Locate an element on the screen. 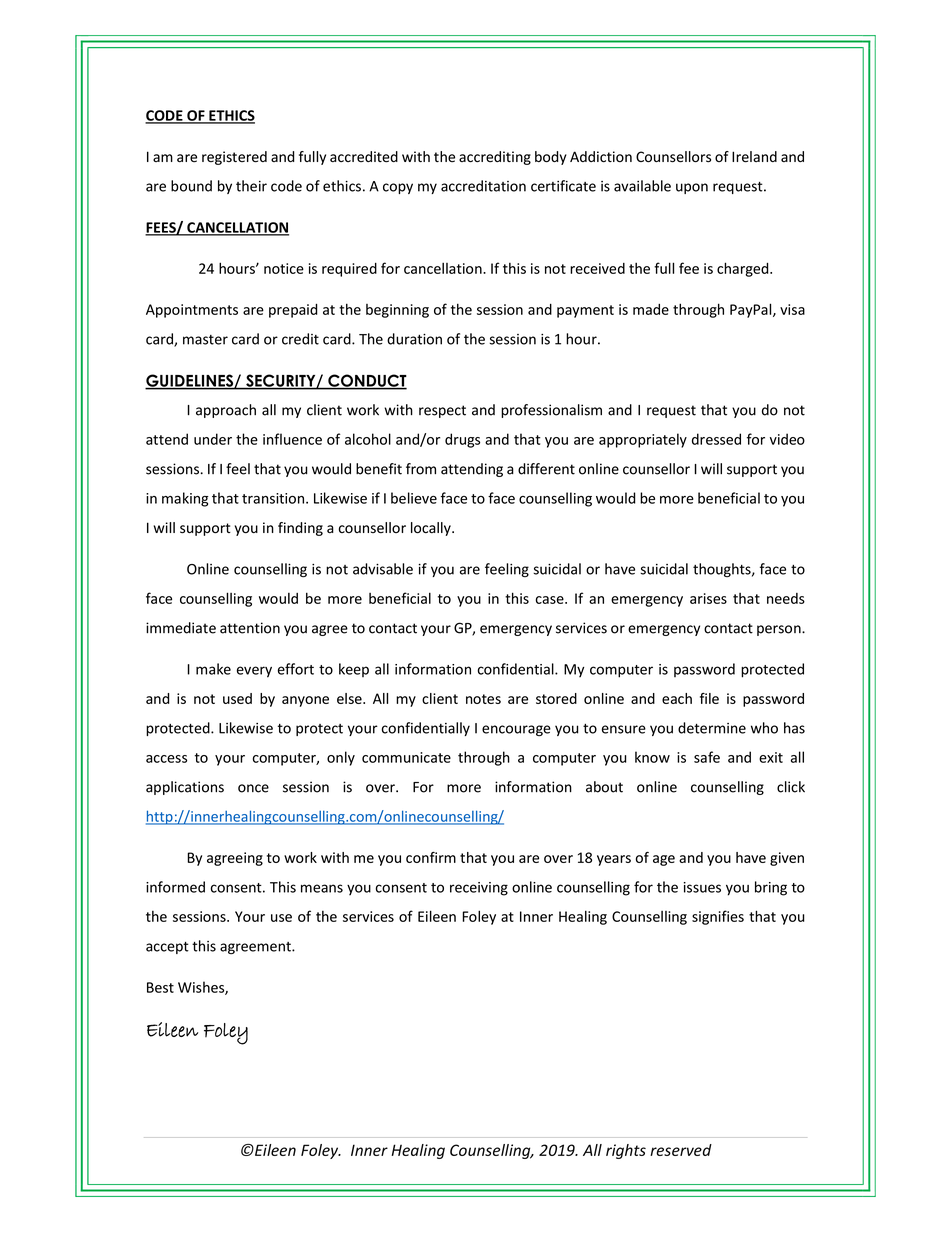 This screenshot has width=952, height=1233. Best is located at coordinates (160, 987).
